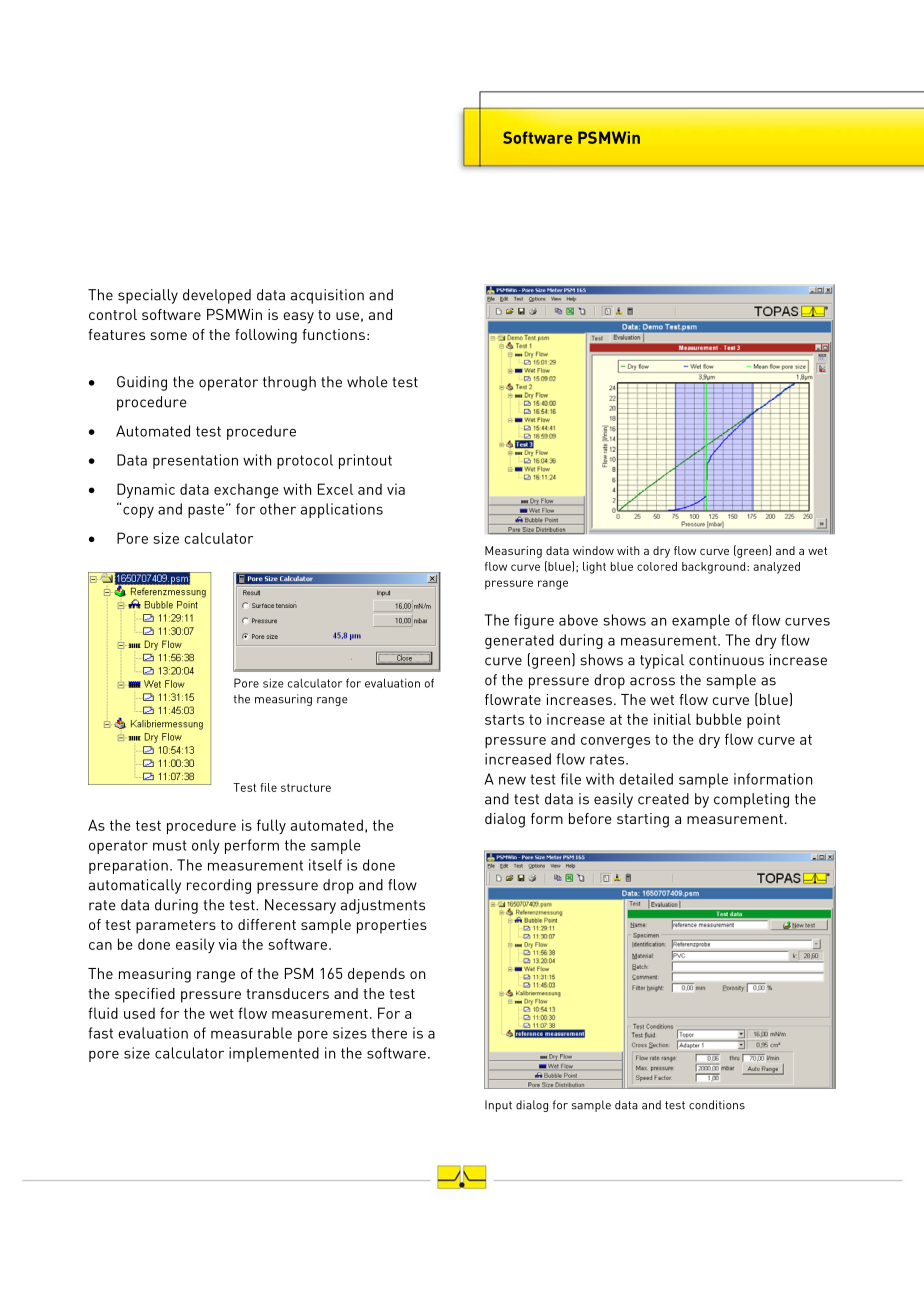 The height and width of the screenshot is (1308, 924). What do you see at coordinates (274, 1054) in the screenshot?
I see `implemented` at bounding box center [274, 1054].
